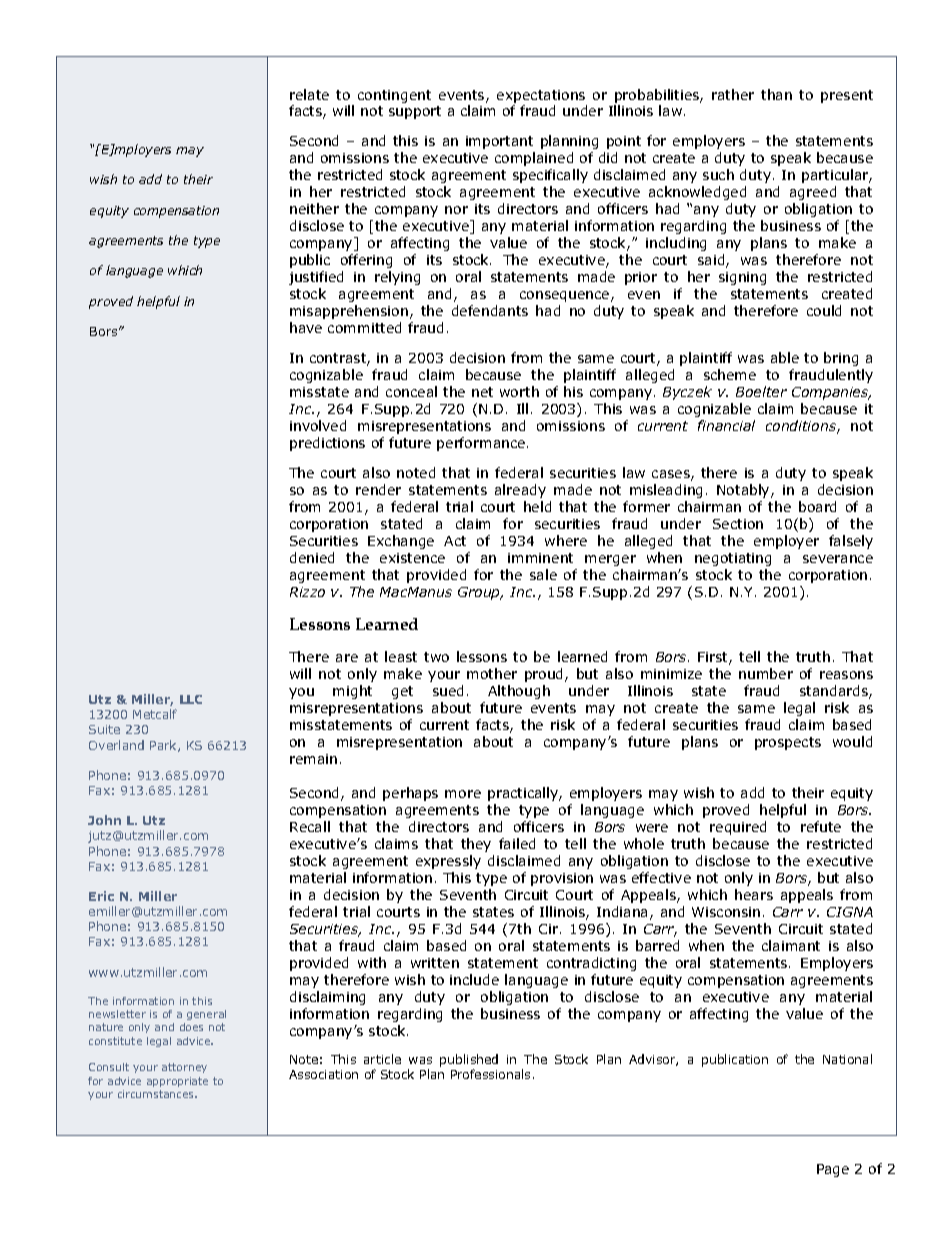  What do you see at coordinates (499, 142) in the page?
I see `important` at bounding box center [499, 142].
